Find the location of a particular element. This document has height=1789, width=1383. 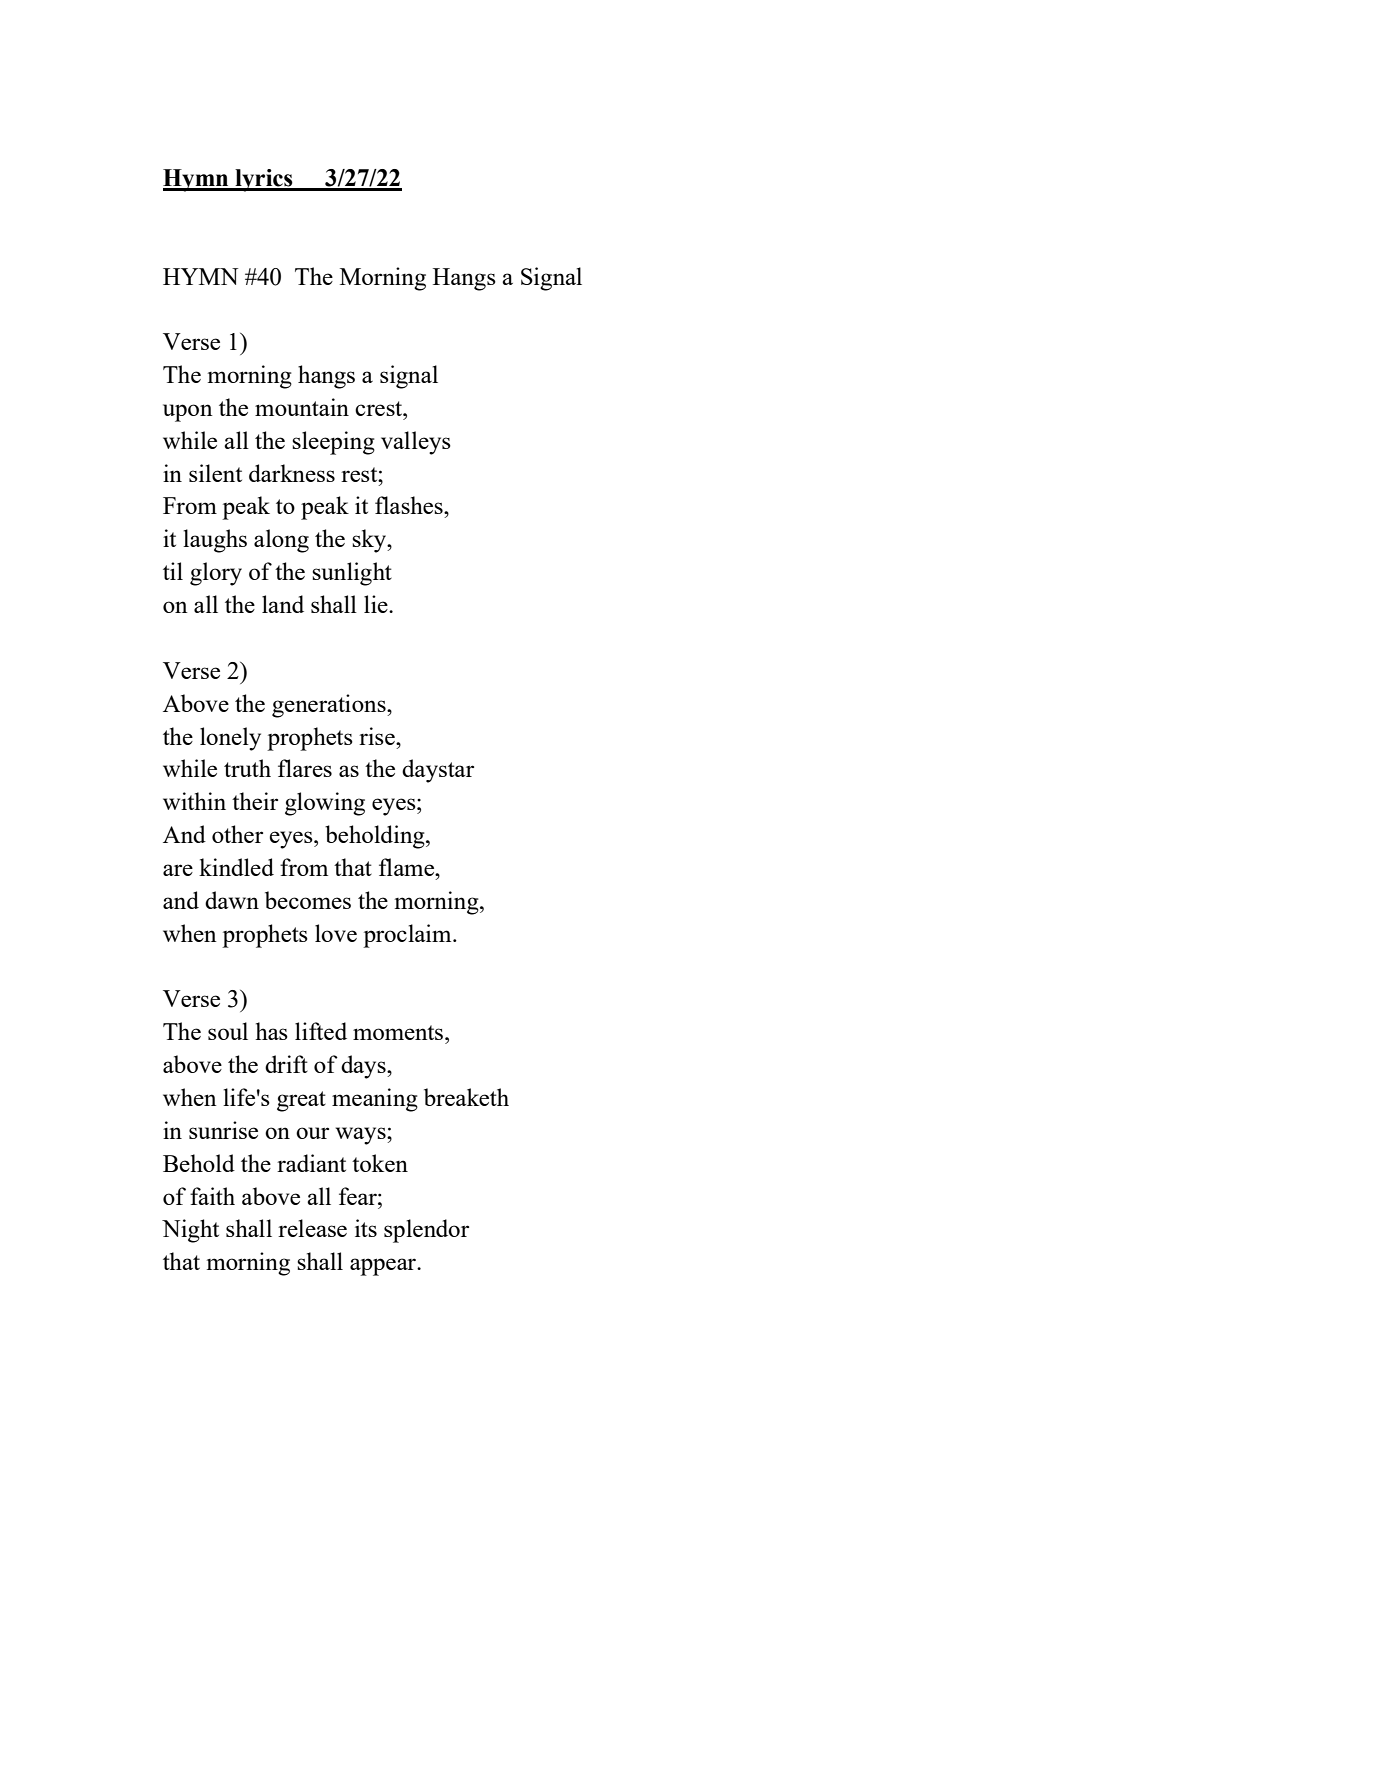

lyrics is located at coordinates (264, 180).
